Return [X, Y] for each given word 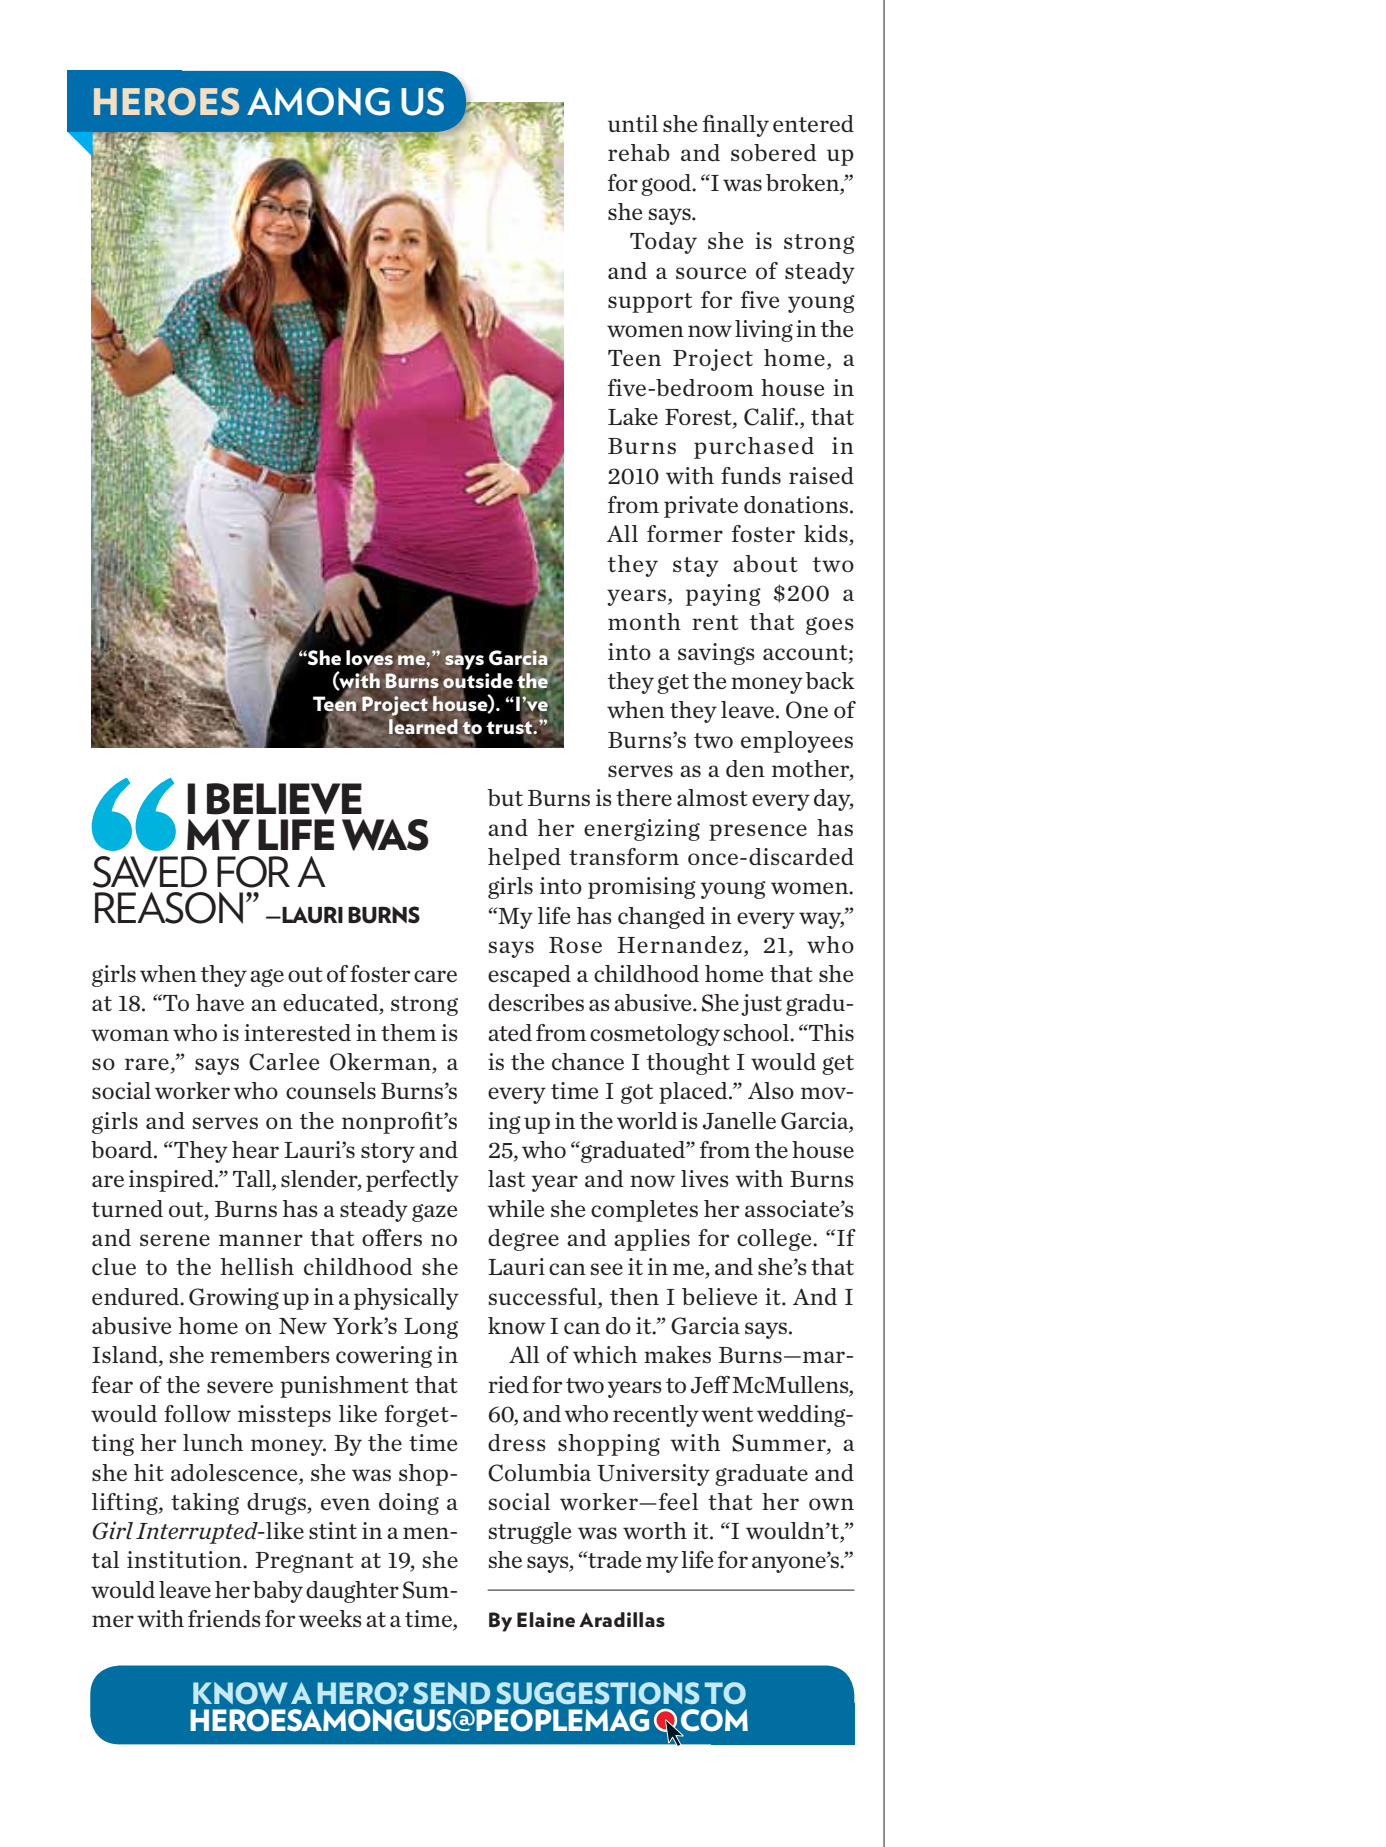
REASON [169, 908]
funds [751, 475]
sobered [774, 152]
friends [224, 1618]
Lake [633, 416]
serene [175, 1240]
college [775, 1240]
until [633, 123]
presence [758, 832]
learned [423, 728]
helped [524, 859]
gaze [434, 1213]
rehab [639, 152]
